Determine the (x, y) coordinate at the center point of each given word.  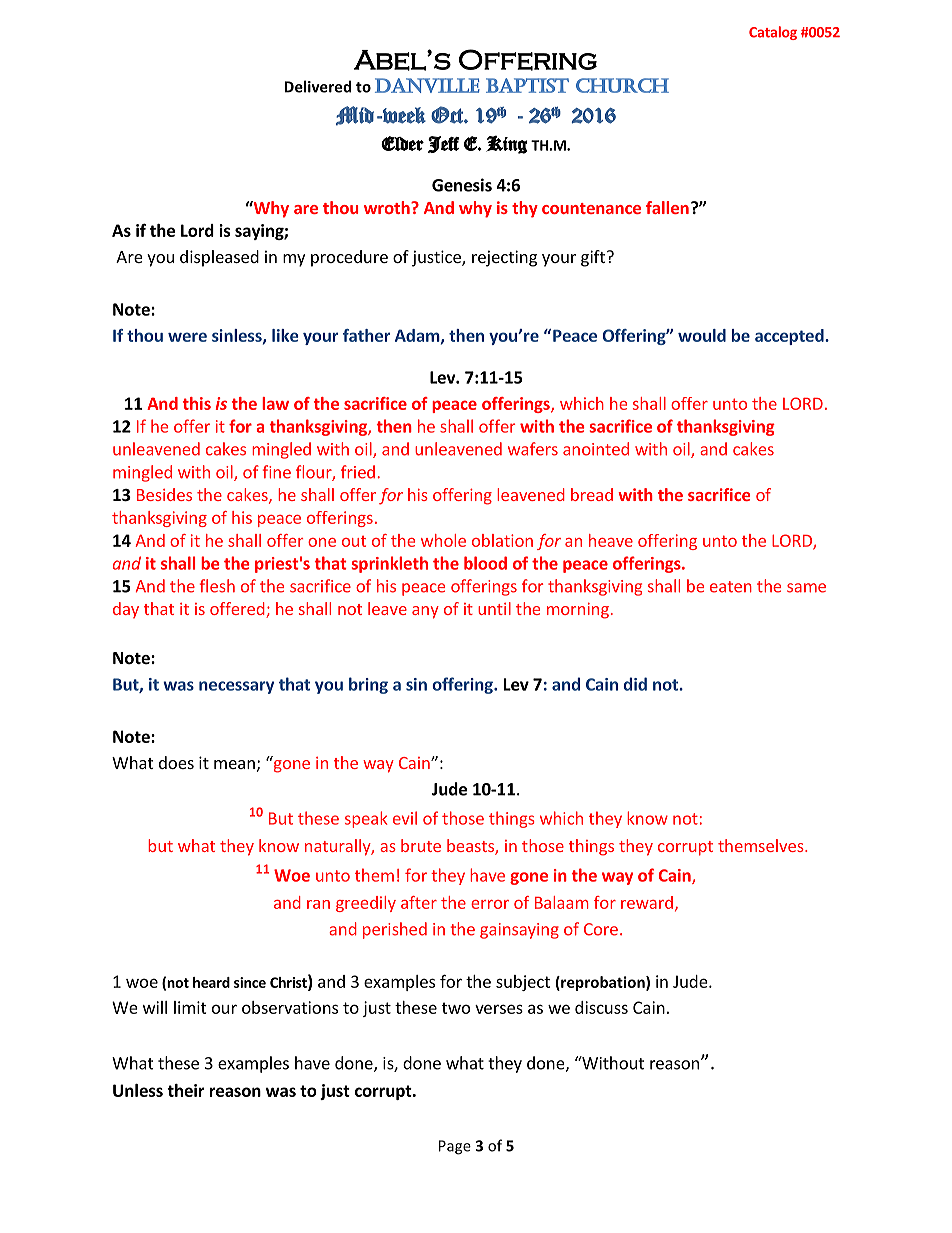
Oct (448, 115)
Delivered (318, 86)
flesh (217, 586)
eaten (731, 587)
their (186, 1090)
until (494, 608)
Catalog (773, 33)
